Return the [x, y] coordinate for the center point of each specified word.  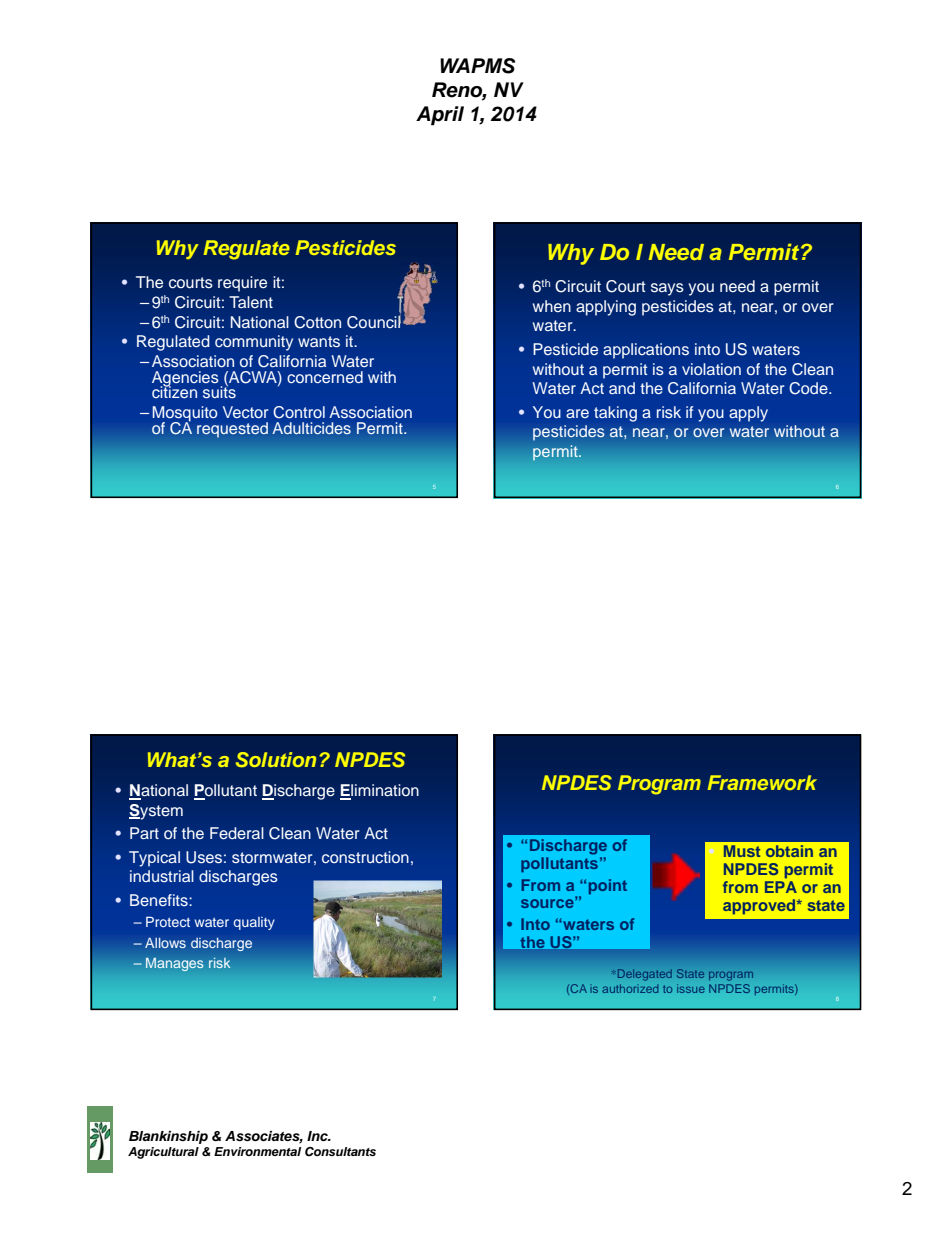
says [667, 289]
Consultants [340, 1152]
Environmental [257, 1151]
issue [691, 988]
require [242, 284]
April [440, 116]
